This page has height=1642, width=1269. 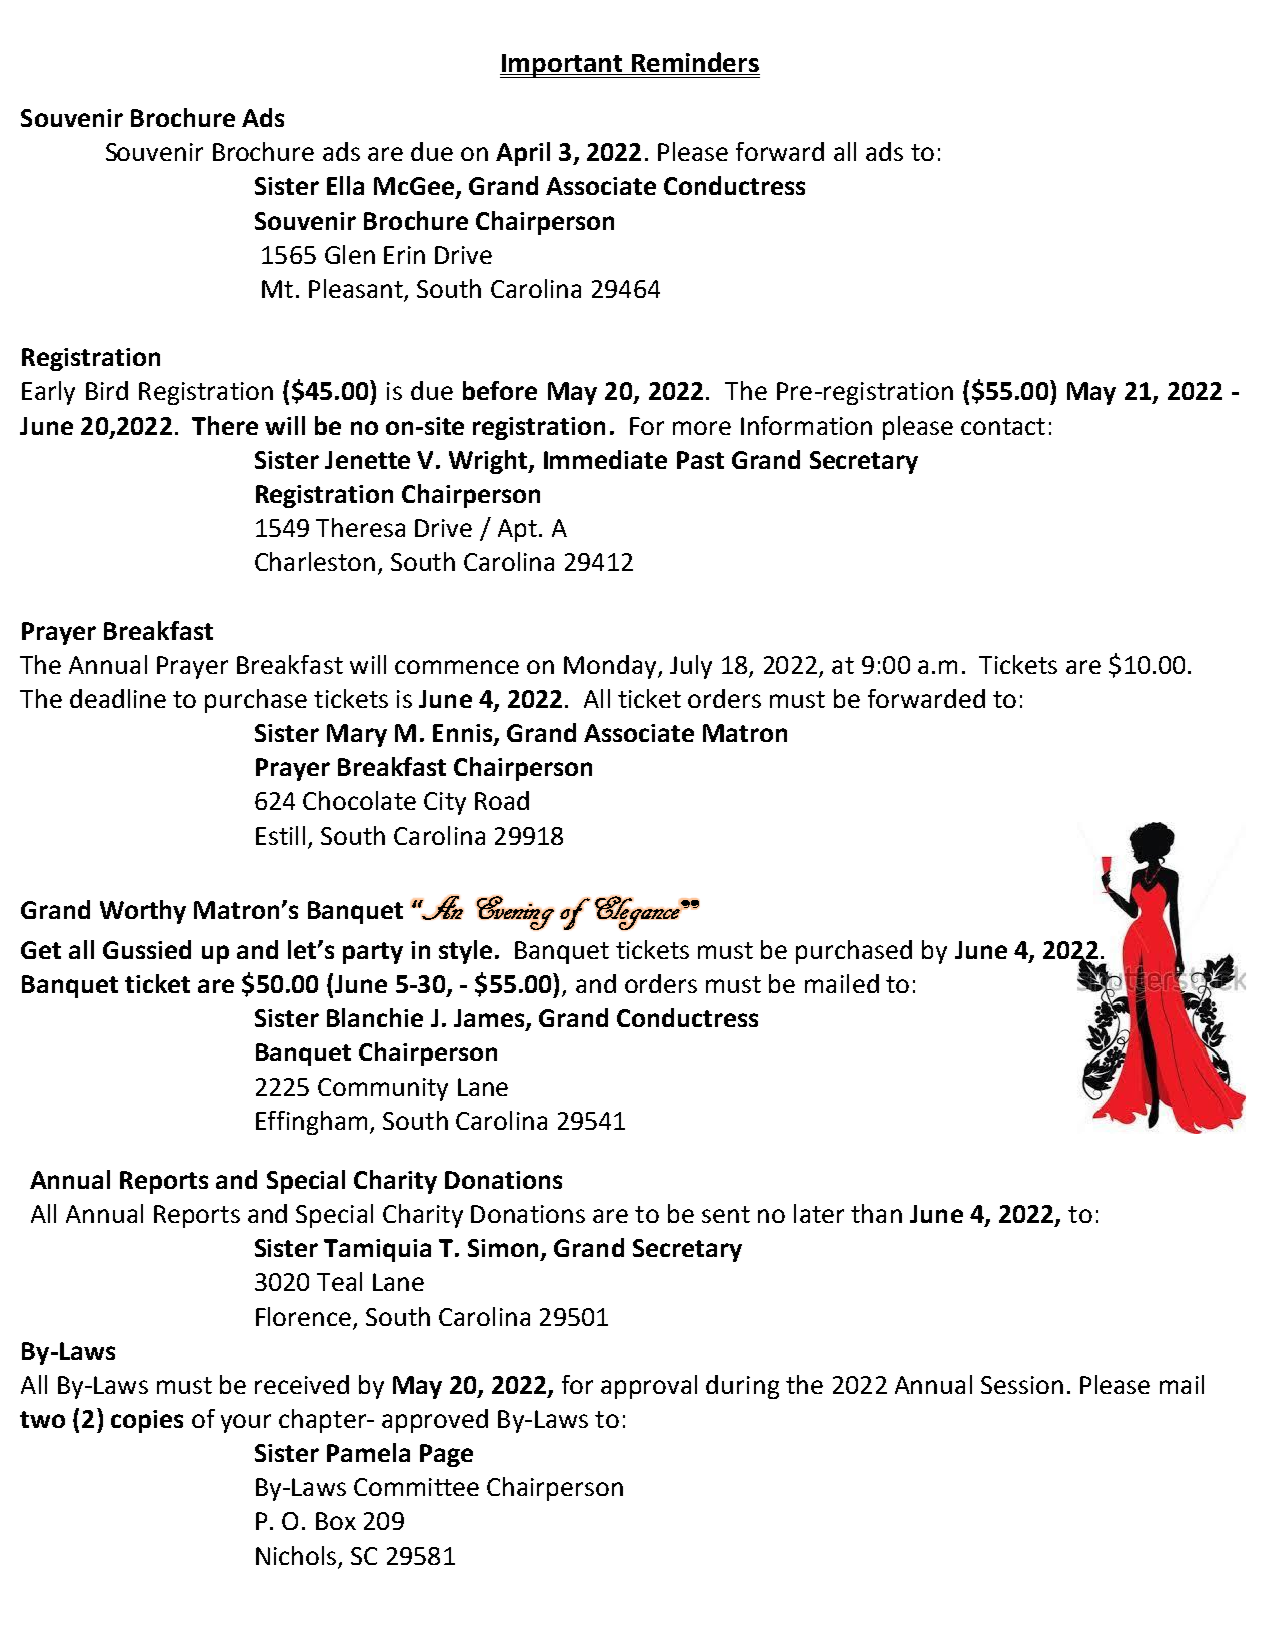 What do you see at coordinates (503, 1248) in the page?
I see `Simon` at bounding box center [503, 1248].
